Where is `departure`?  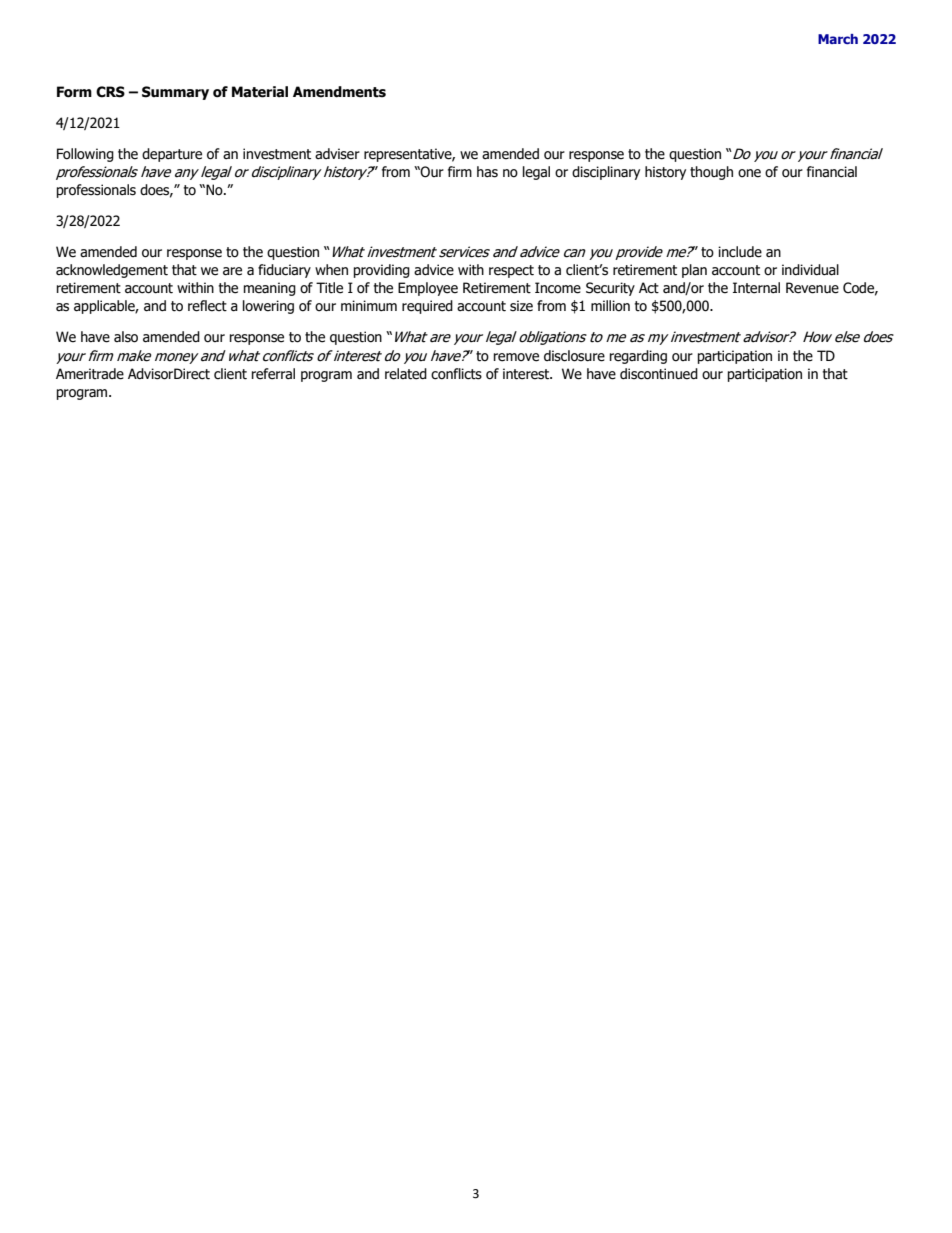 departure is located at coordinates (172, 155).
